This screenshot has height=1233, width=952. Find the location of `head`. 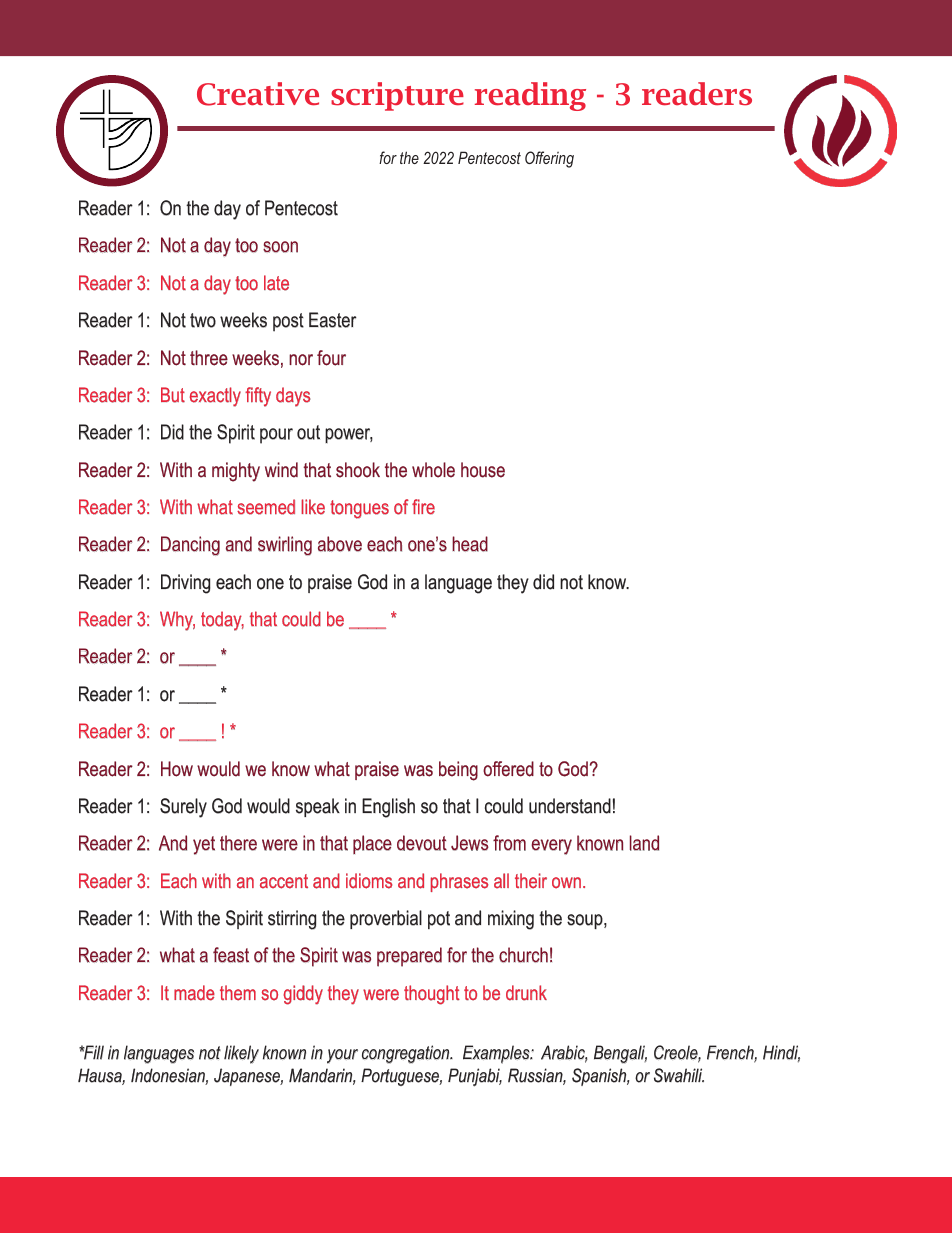

head is located at coordinates (470, 544).
